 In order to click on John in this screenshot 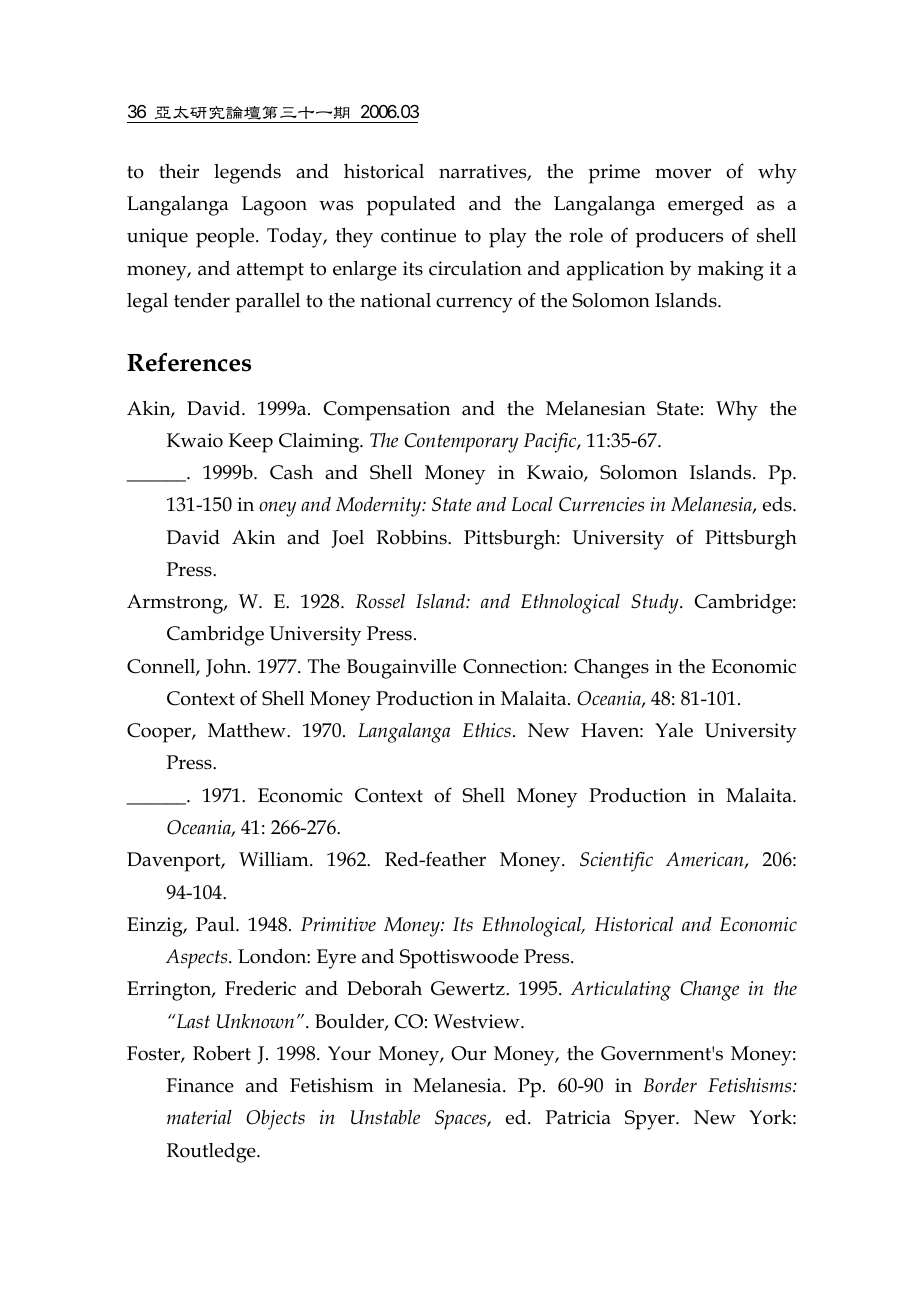, I will do `click(227, 668)`.
